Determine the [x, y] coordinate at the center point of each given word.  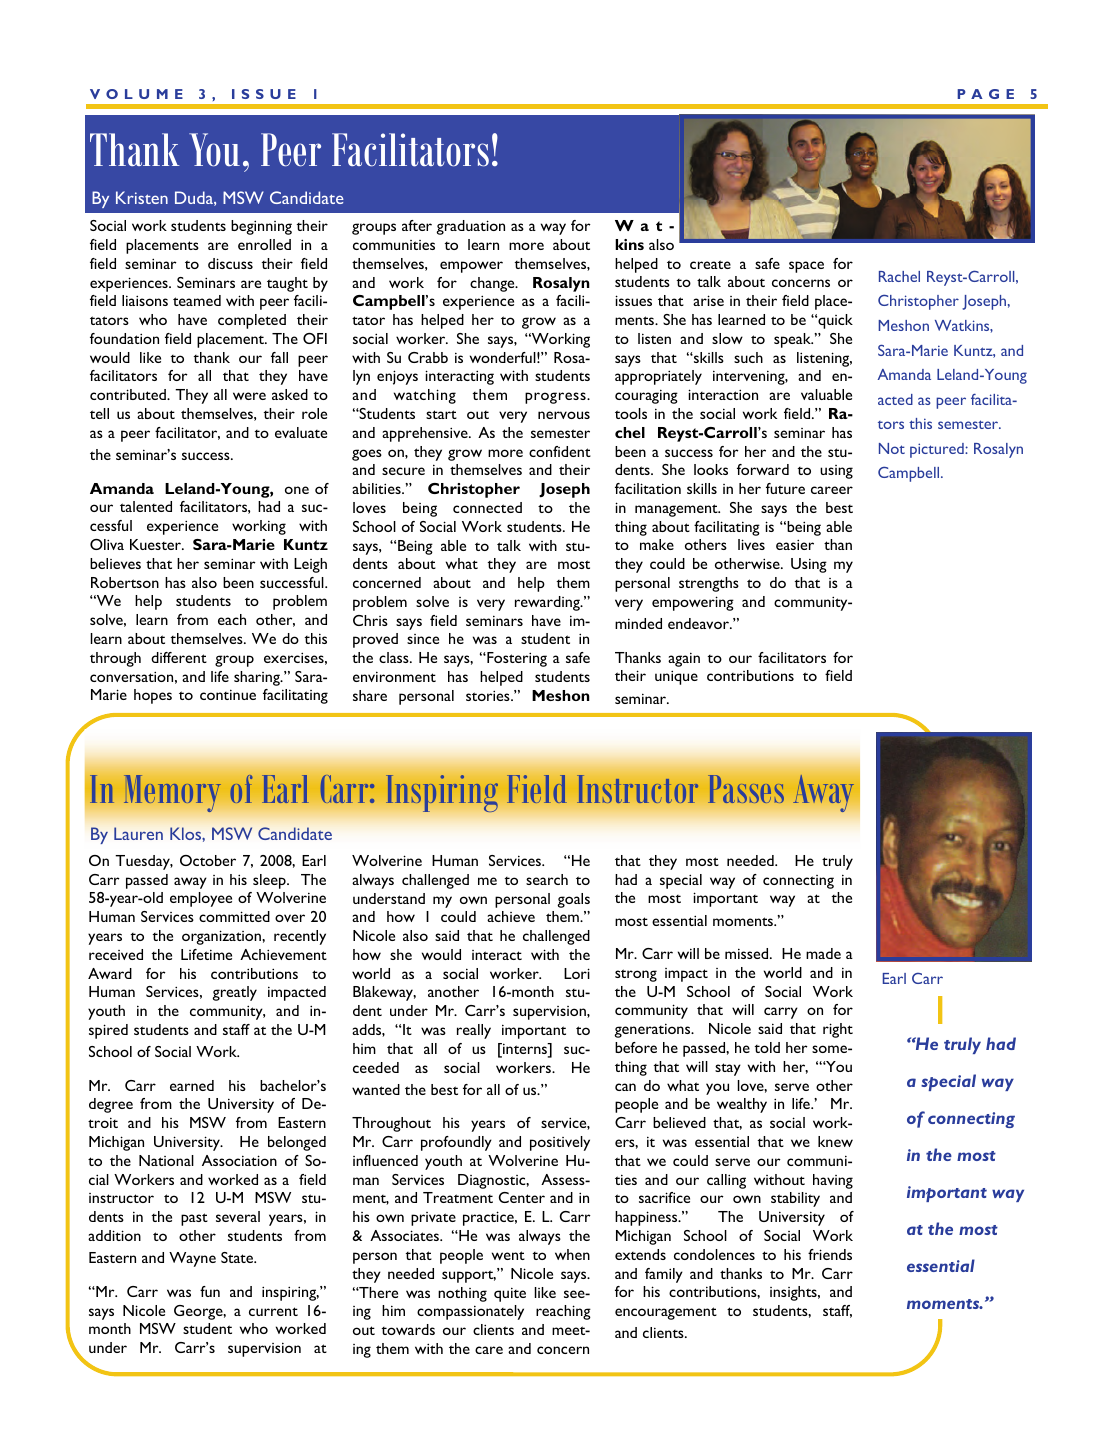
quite [510, 1294]
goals [573, 900]
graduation [470, 227]
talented [146, 506]
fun [210, 1291]
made [823, 953]
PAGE [985, 94]
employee [201, 899]
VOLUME [136, 94]
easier [795, 544]
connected [487, 507]
